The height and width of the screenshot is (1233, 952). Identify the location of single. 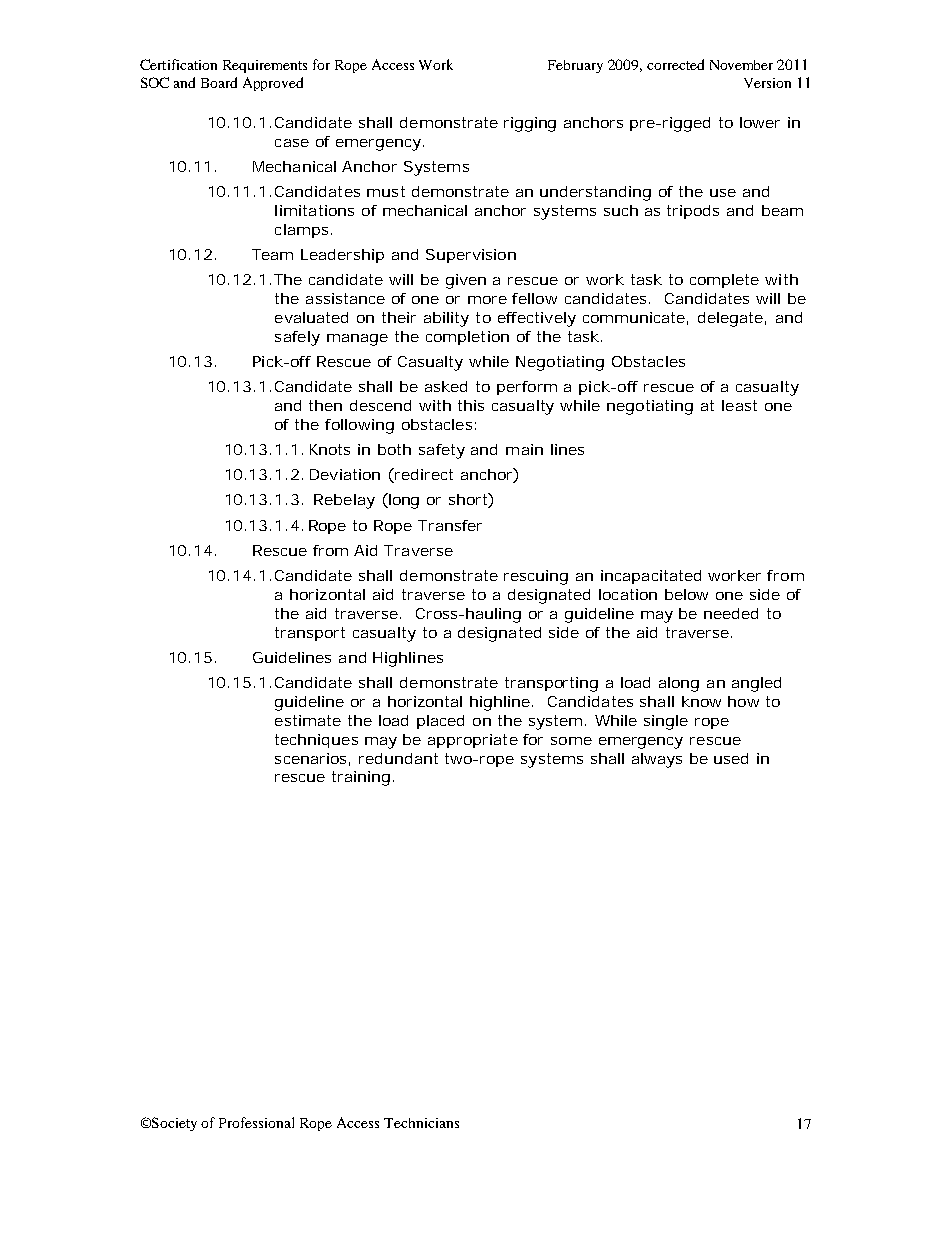
(666, 722).
